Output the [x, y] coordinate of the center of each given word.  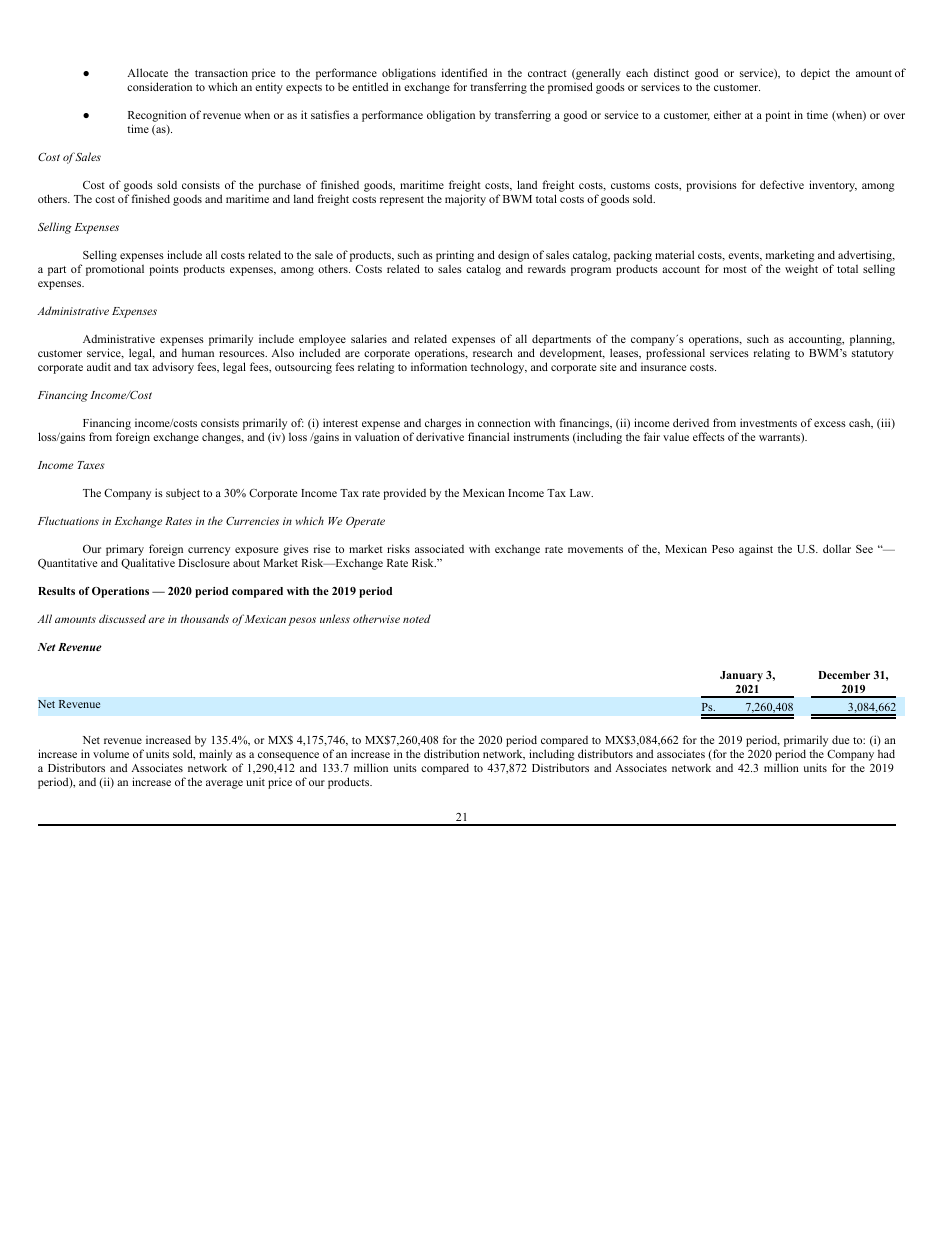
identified [464, 72]
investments [768, 422]
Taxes [91, 465]
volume [111, 753]
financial [488, 436]
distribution [452, 753]
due [840, 739]
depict [815, 74]
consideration [159, 86]
